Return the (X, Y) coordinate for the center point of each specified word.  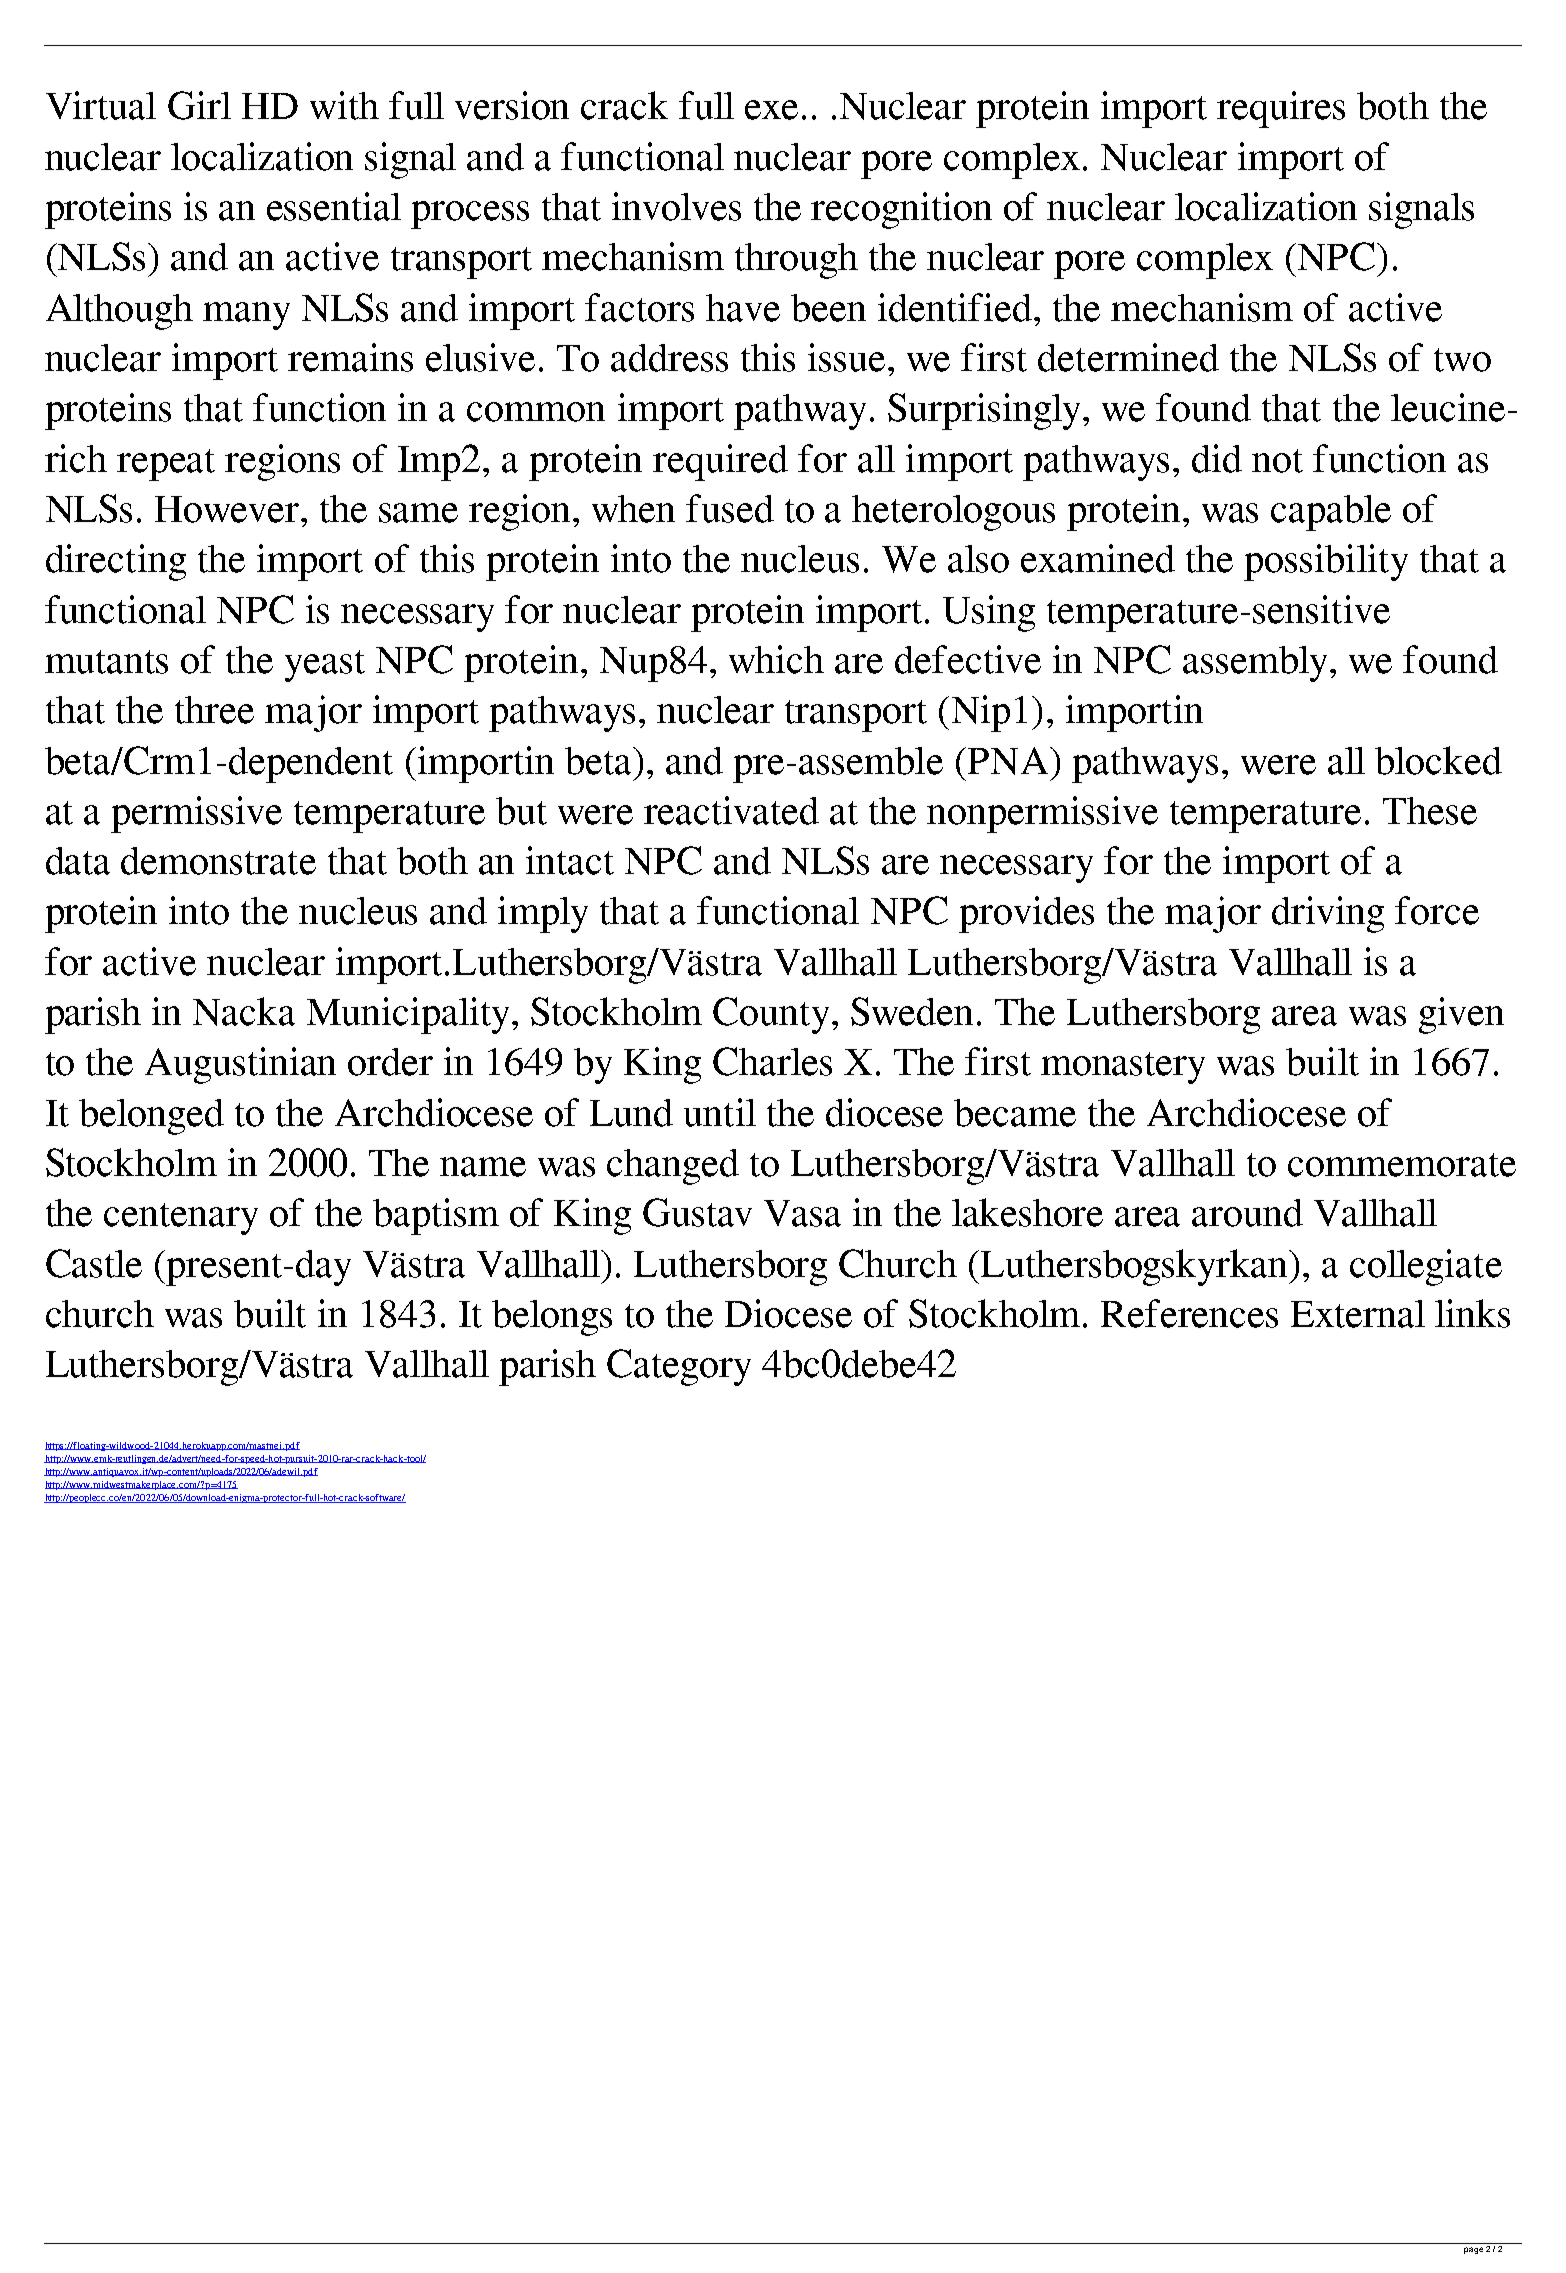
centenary (181, 1219)
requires (1281, 109)
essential (334, 206)
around (1247, 1213)
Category (679, 1367)
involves (676, 206)
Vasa (802, 1213)
